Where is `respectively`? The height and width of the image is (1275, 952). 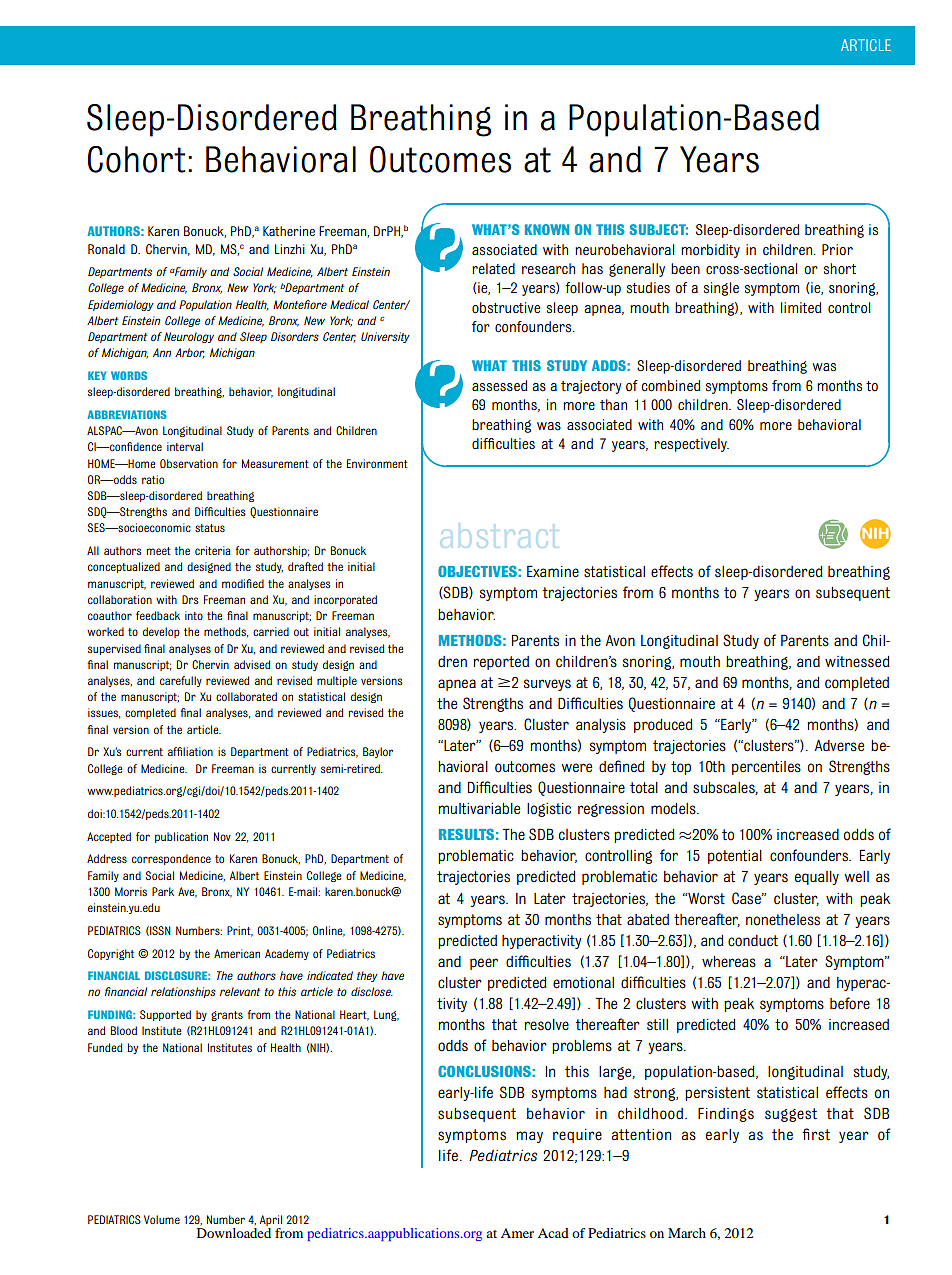
respectively is located at coordinates (691, 445).
